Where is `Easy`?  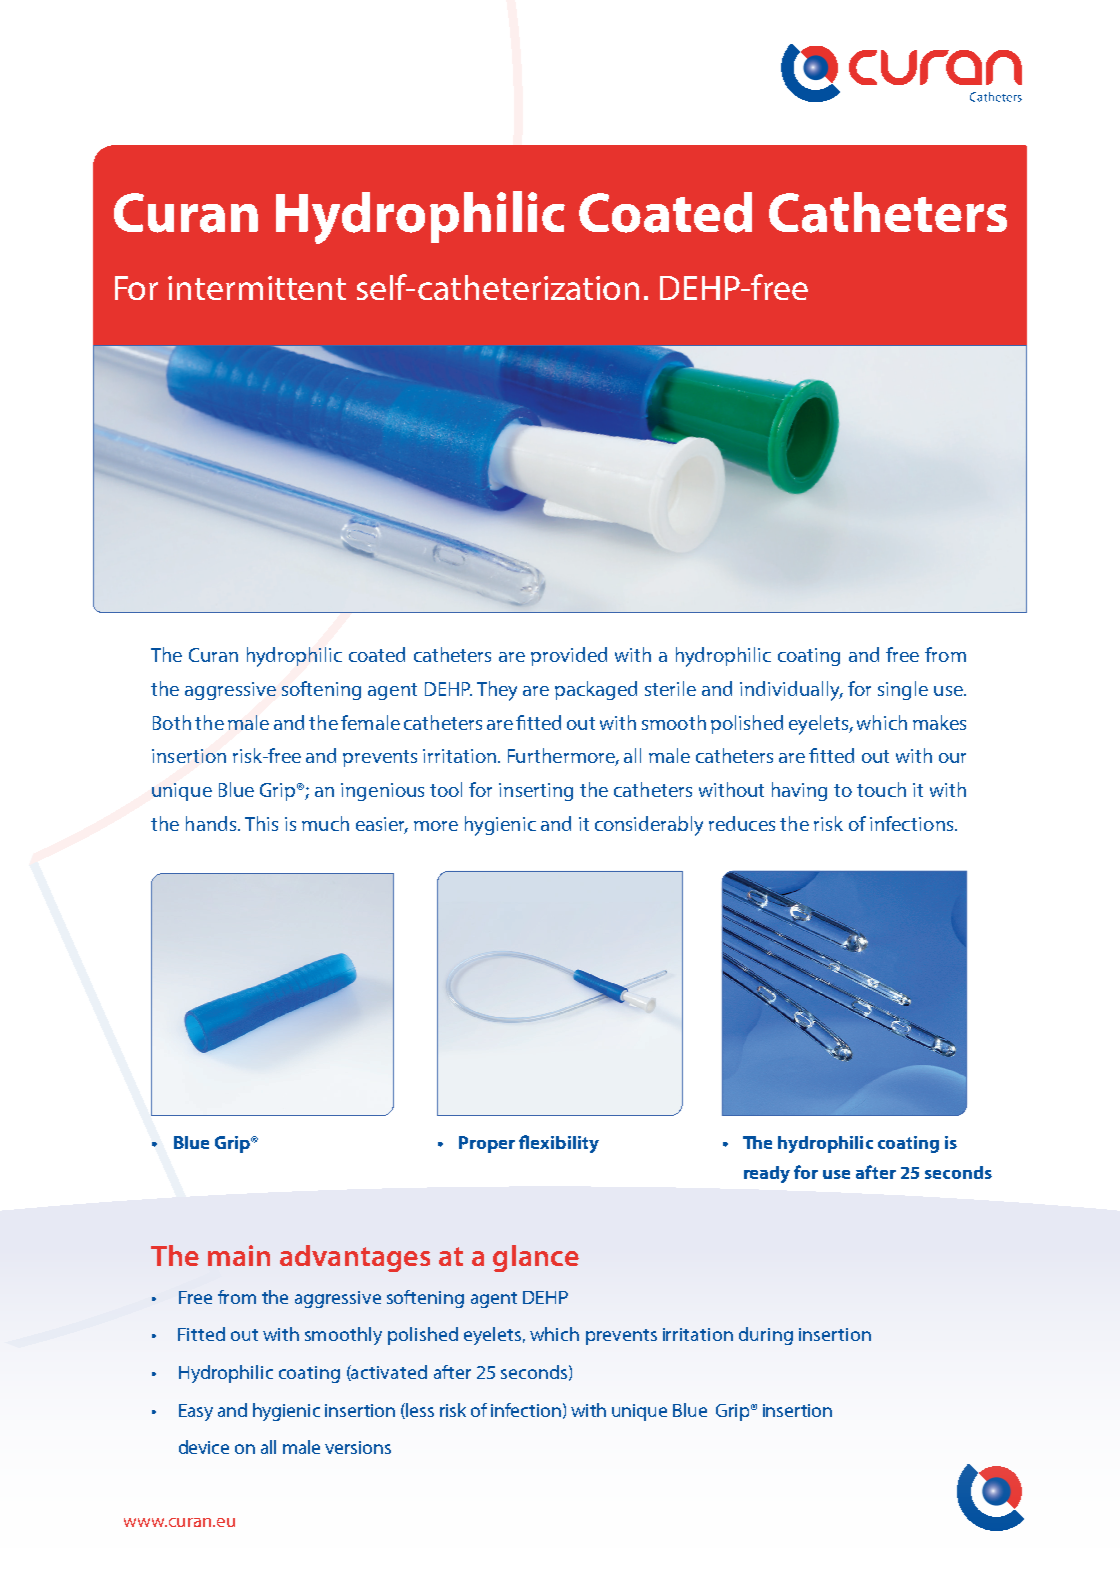
Easy is located at coordinates (196, 1412).
